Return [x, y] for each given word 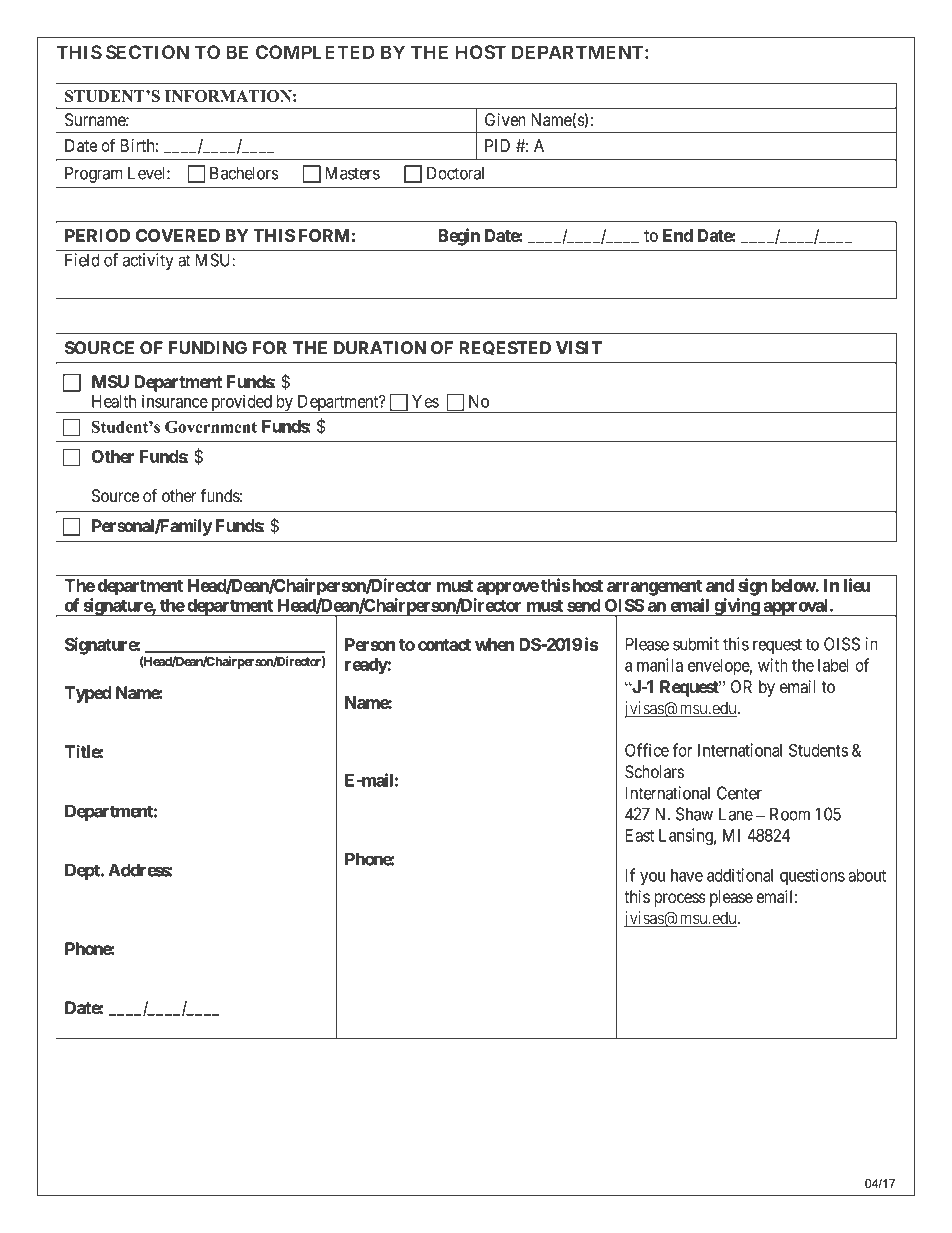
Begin [459, 237]
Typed [88, 694]
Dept [83, 871]
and [720, 585]
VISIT [579, 348]
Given [505, 120]
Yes [425, 401]
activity [148, 261]
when [494, 644]
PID [497, 145]
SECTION [147, 52]
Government [211, 427]
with [773, 665]
